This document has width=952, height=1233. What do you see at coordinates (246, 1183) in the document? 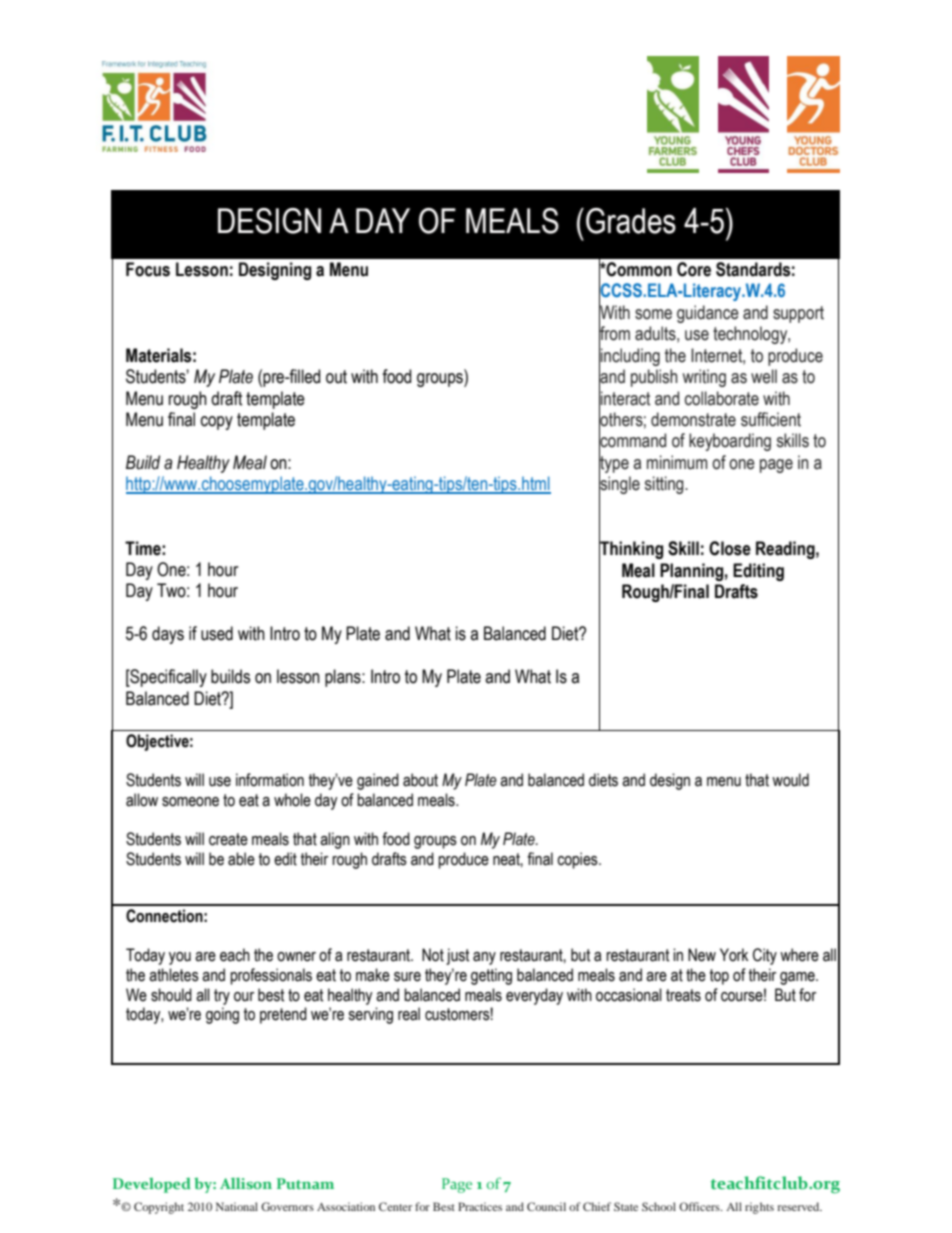
I see `Allison` at bounding box center [246, 1183].
